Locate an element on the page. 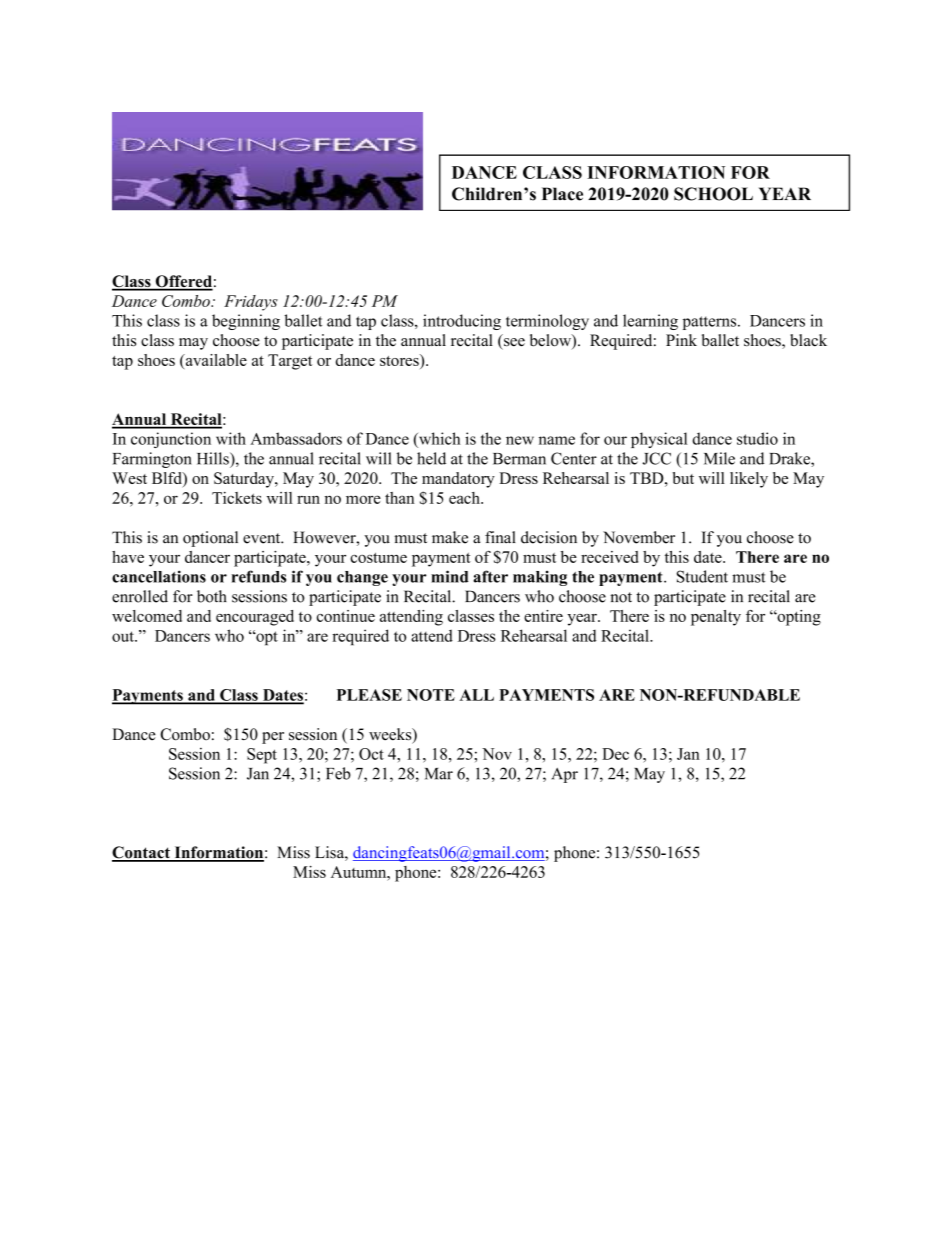 The width and height of the document is (952, 1233). entire is located at coordinates (543, 616).
